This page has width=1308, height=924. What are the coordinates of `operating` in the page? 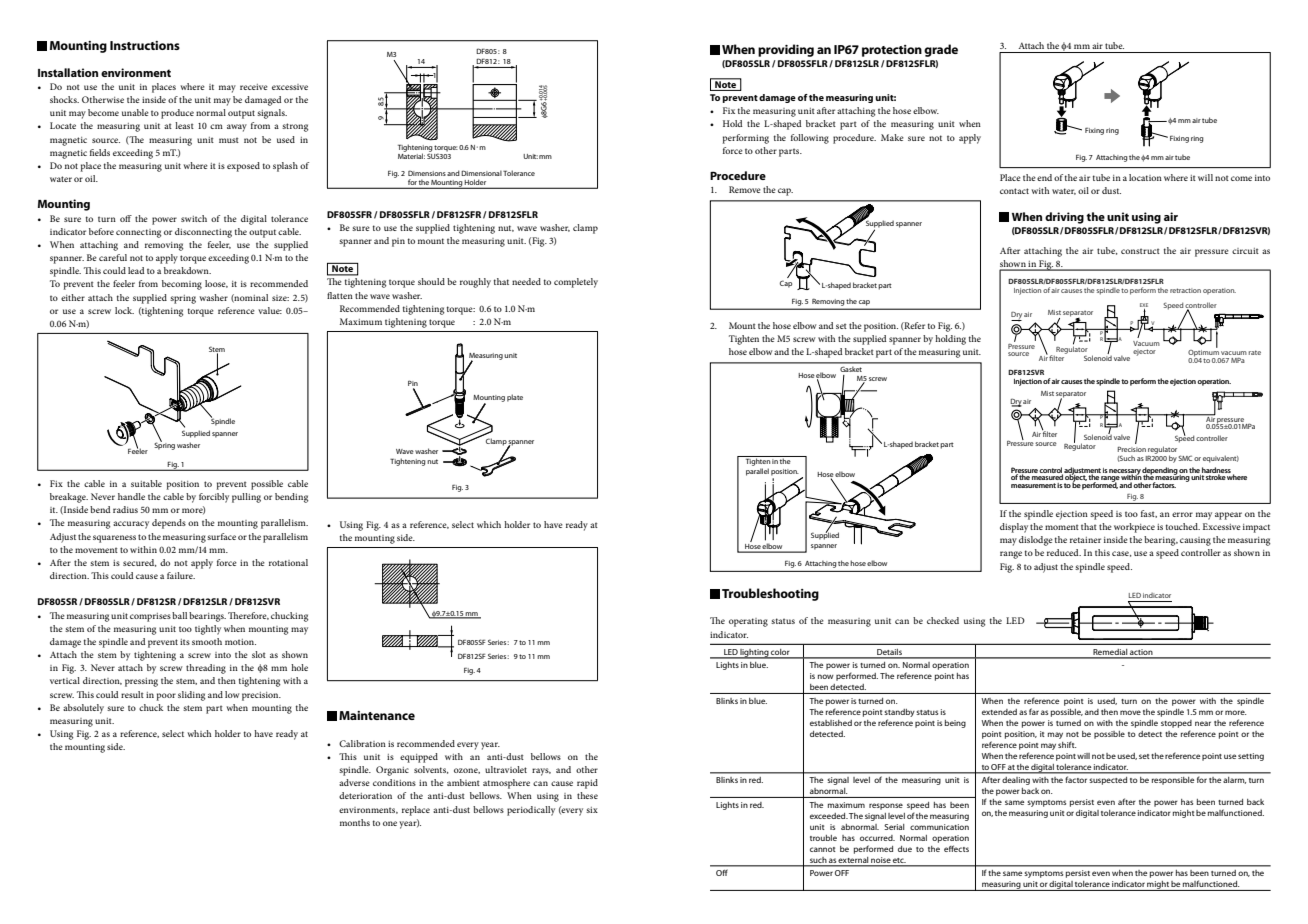 It's located at (748, 622).
